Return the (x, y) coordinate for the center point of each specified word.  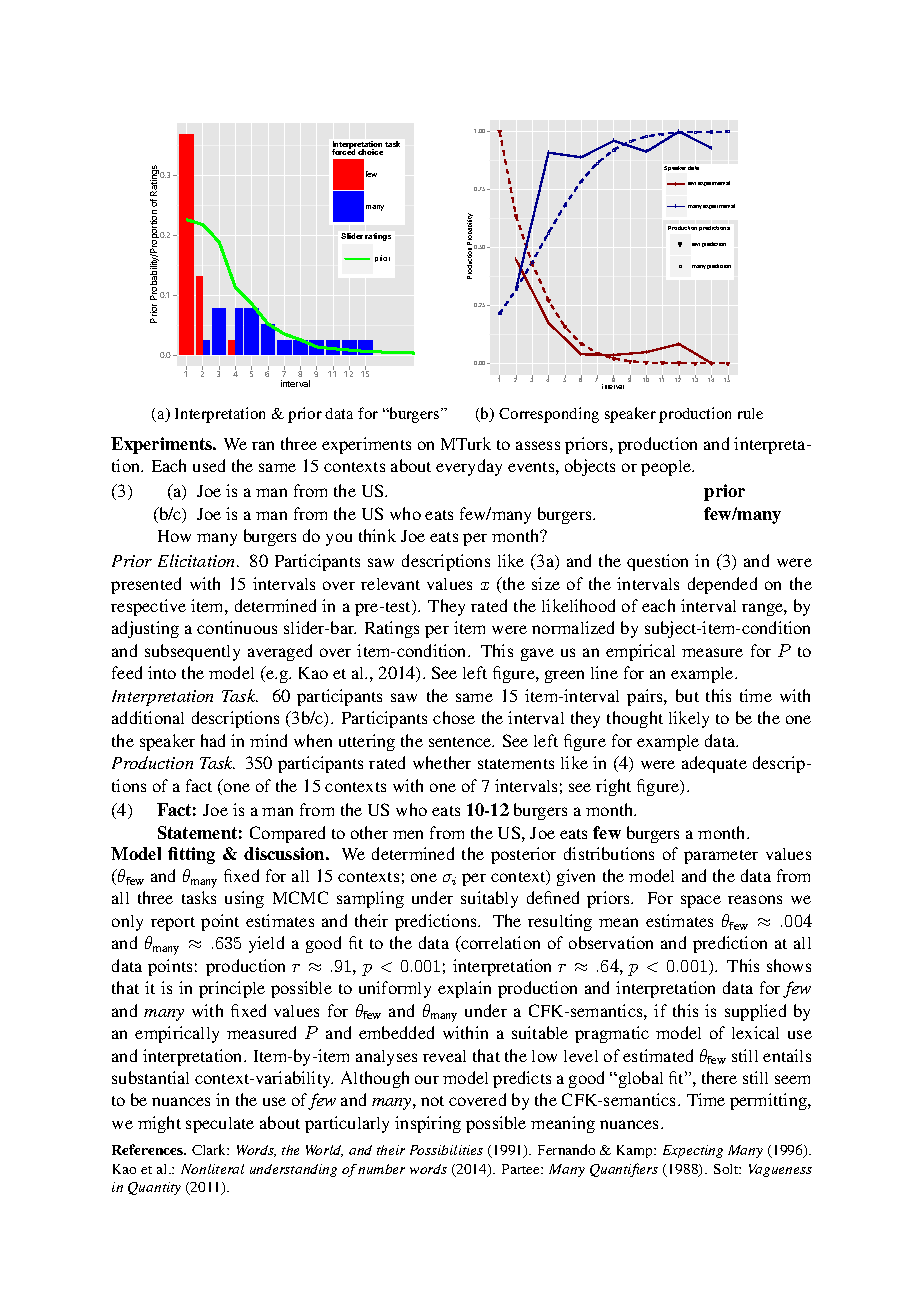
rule (750, 413)
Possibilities (446, 1150)
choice (370, 152)
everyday (469, 467)
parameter (721, 857)
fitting (191, 855)
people (667, 468)
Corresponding (549, 415)
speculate (220, 1125)
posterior (523, 855)
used (209, 465)
